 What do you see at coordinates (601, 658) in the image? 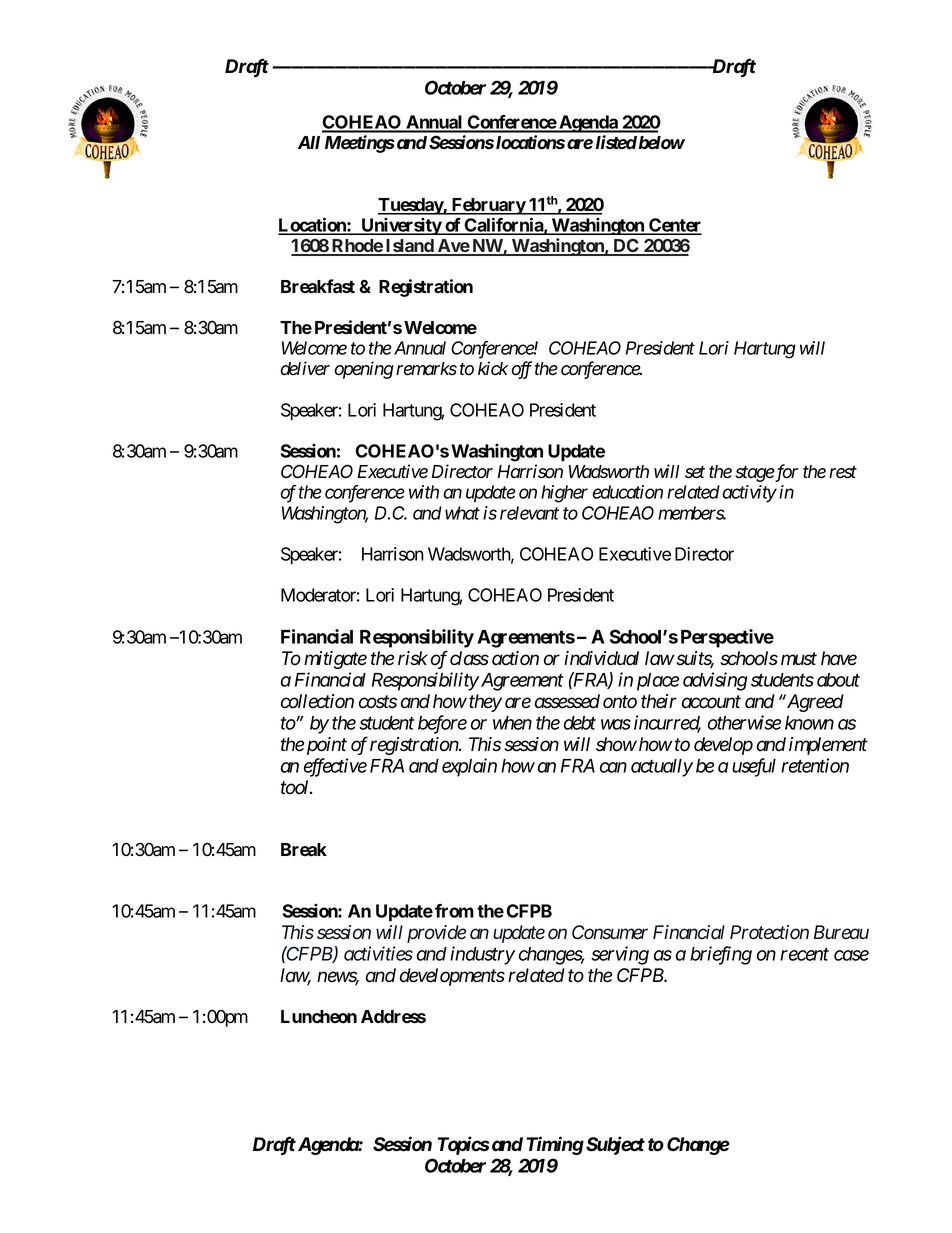
I see `individual` at bounding box center [601, 658].
